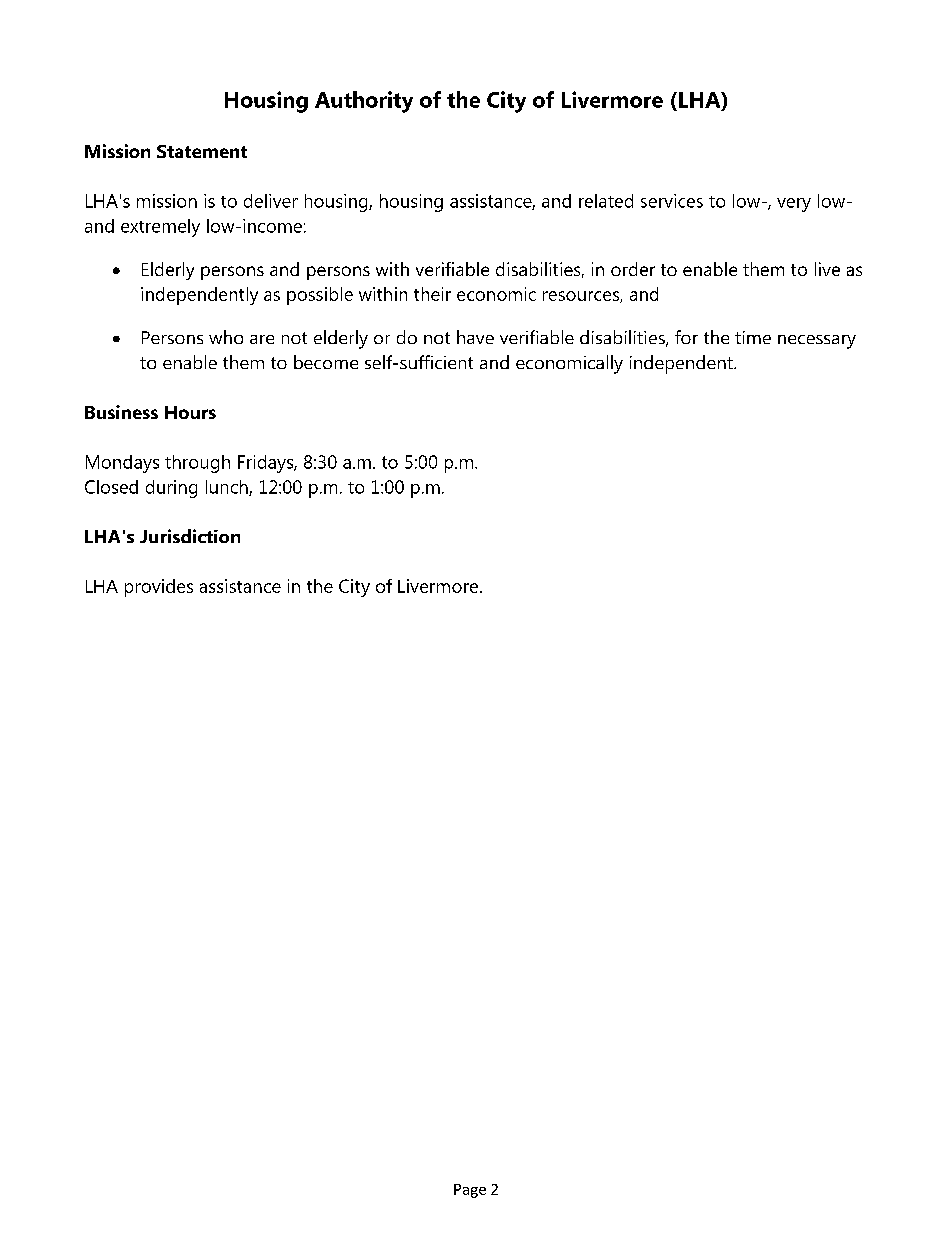 The height and width of the page is (1233, 952). I want to click on time, so click(753, 337).
